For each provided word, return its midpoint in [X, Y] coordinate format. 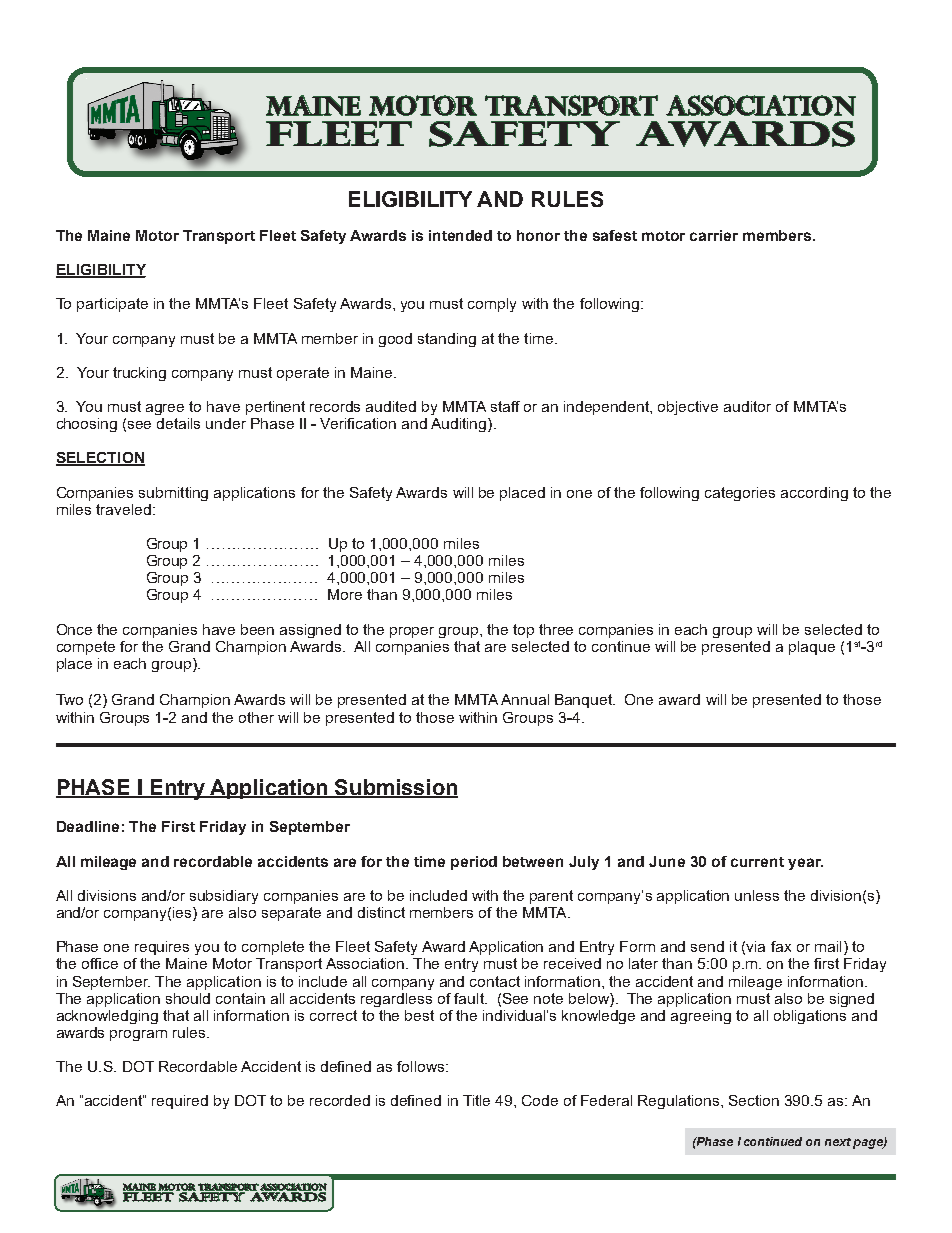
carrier [714, 235]
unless [757, 895]
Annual [525, 699]
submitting [173, 494]
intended [460, 235]
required [180, 1102]
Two [69, 699]
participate [112, 305]
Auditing [460, 425]
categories [740, 494]
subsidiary [224, 897]
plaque [812, 648]
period [474, 863]
